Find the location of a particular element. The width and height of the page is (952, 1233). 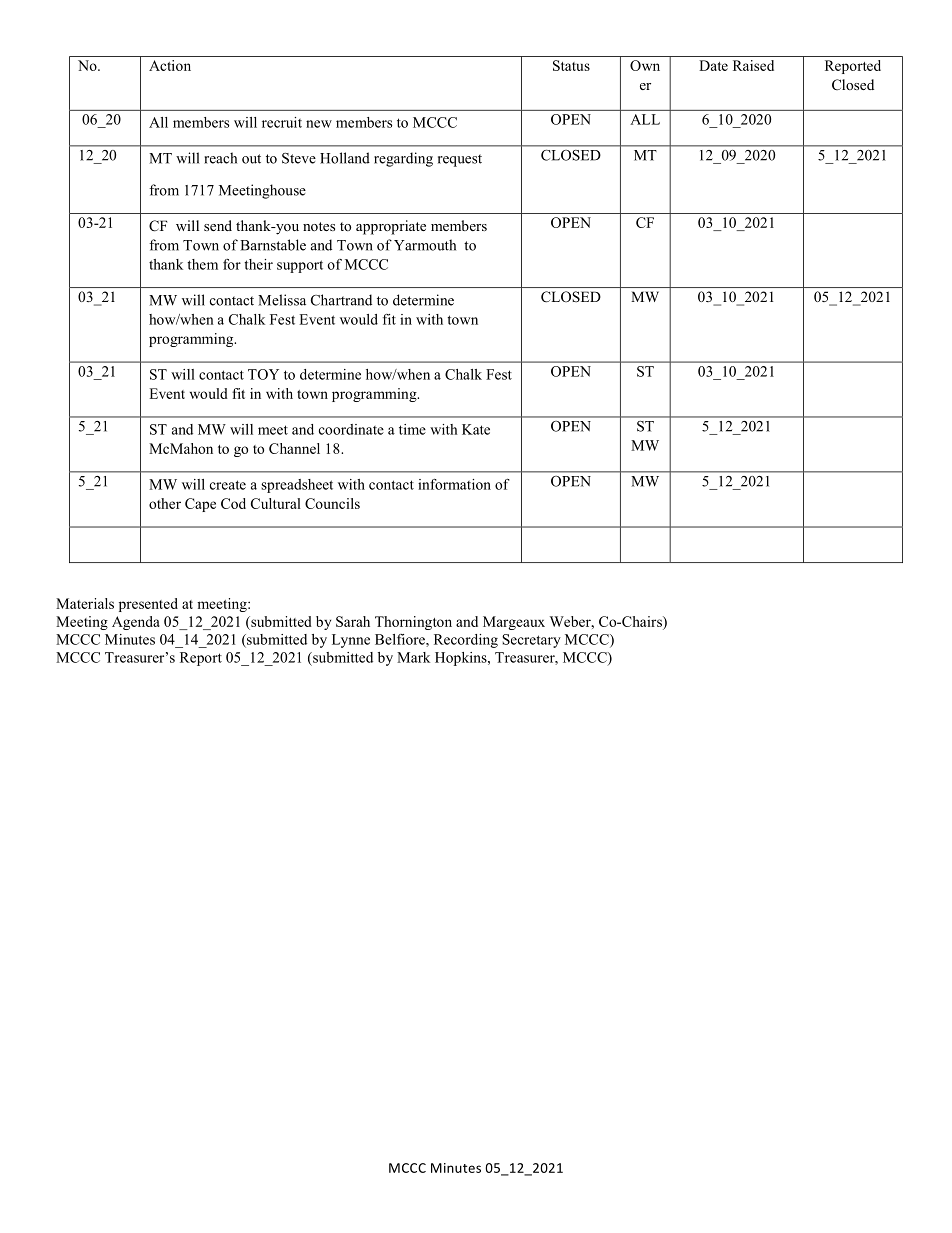

Date is located at coordinates (713, 65).
